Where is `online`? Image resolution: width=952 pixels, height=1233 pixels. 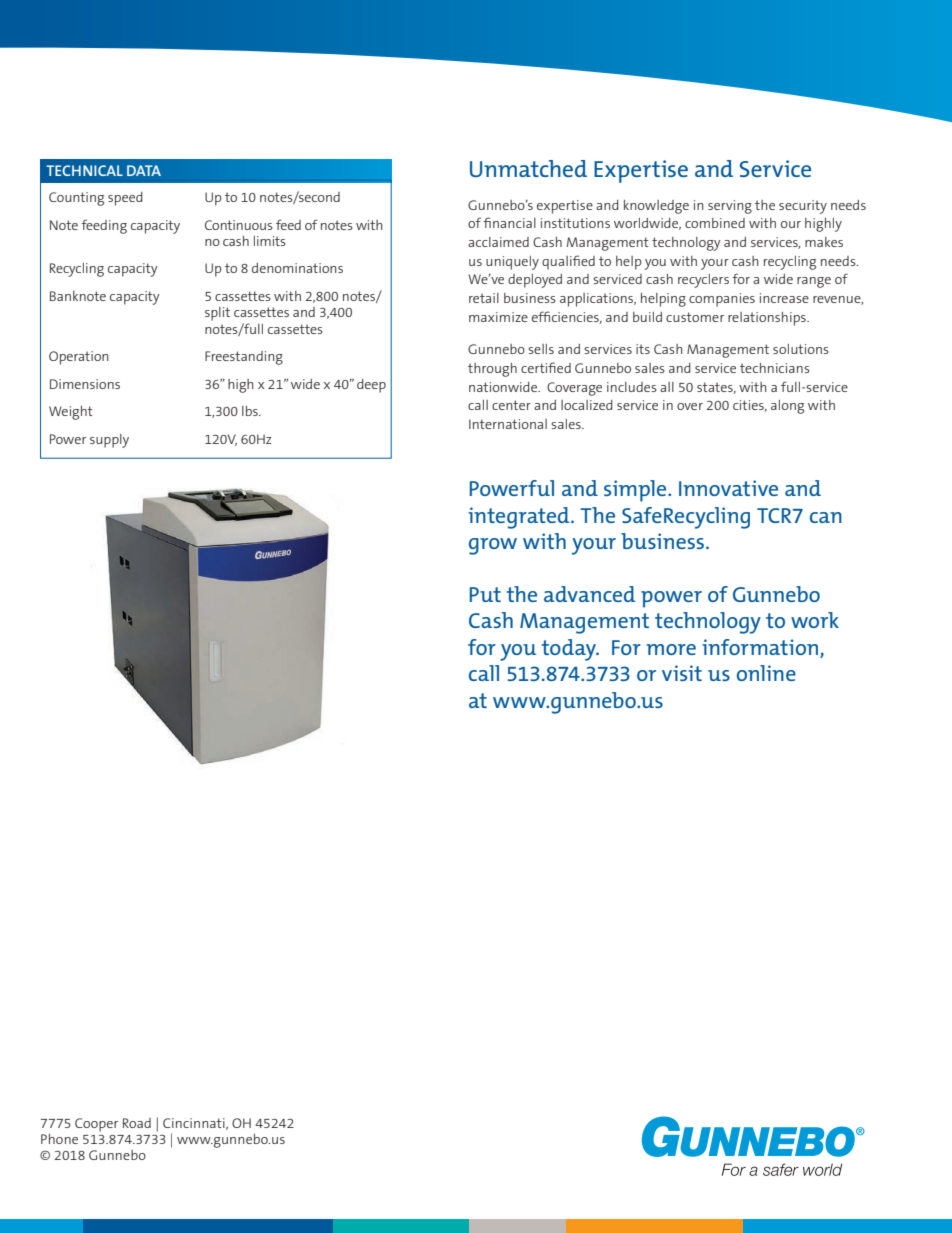
online is located at coordinates (766, 673).
